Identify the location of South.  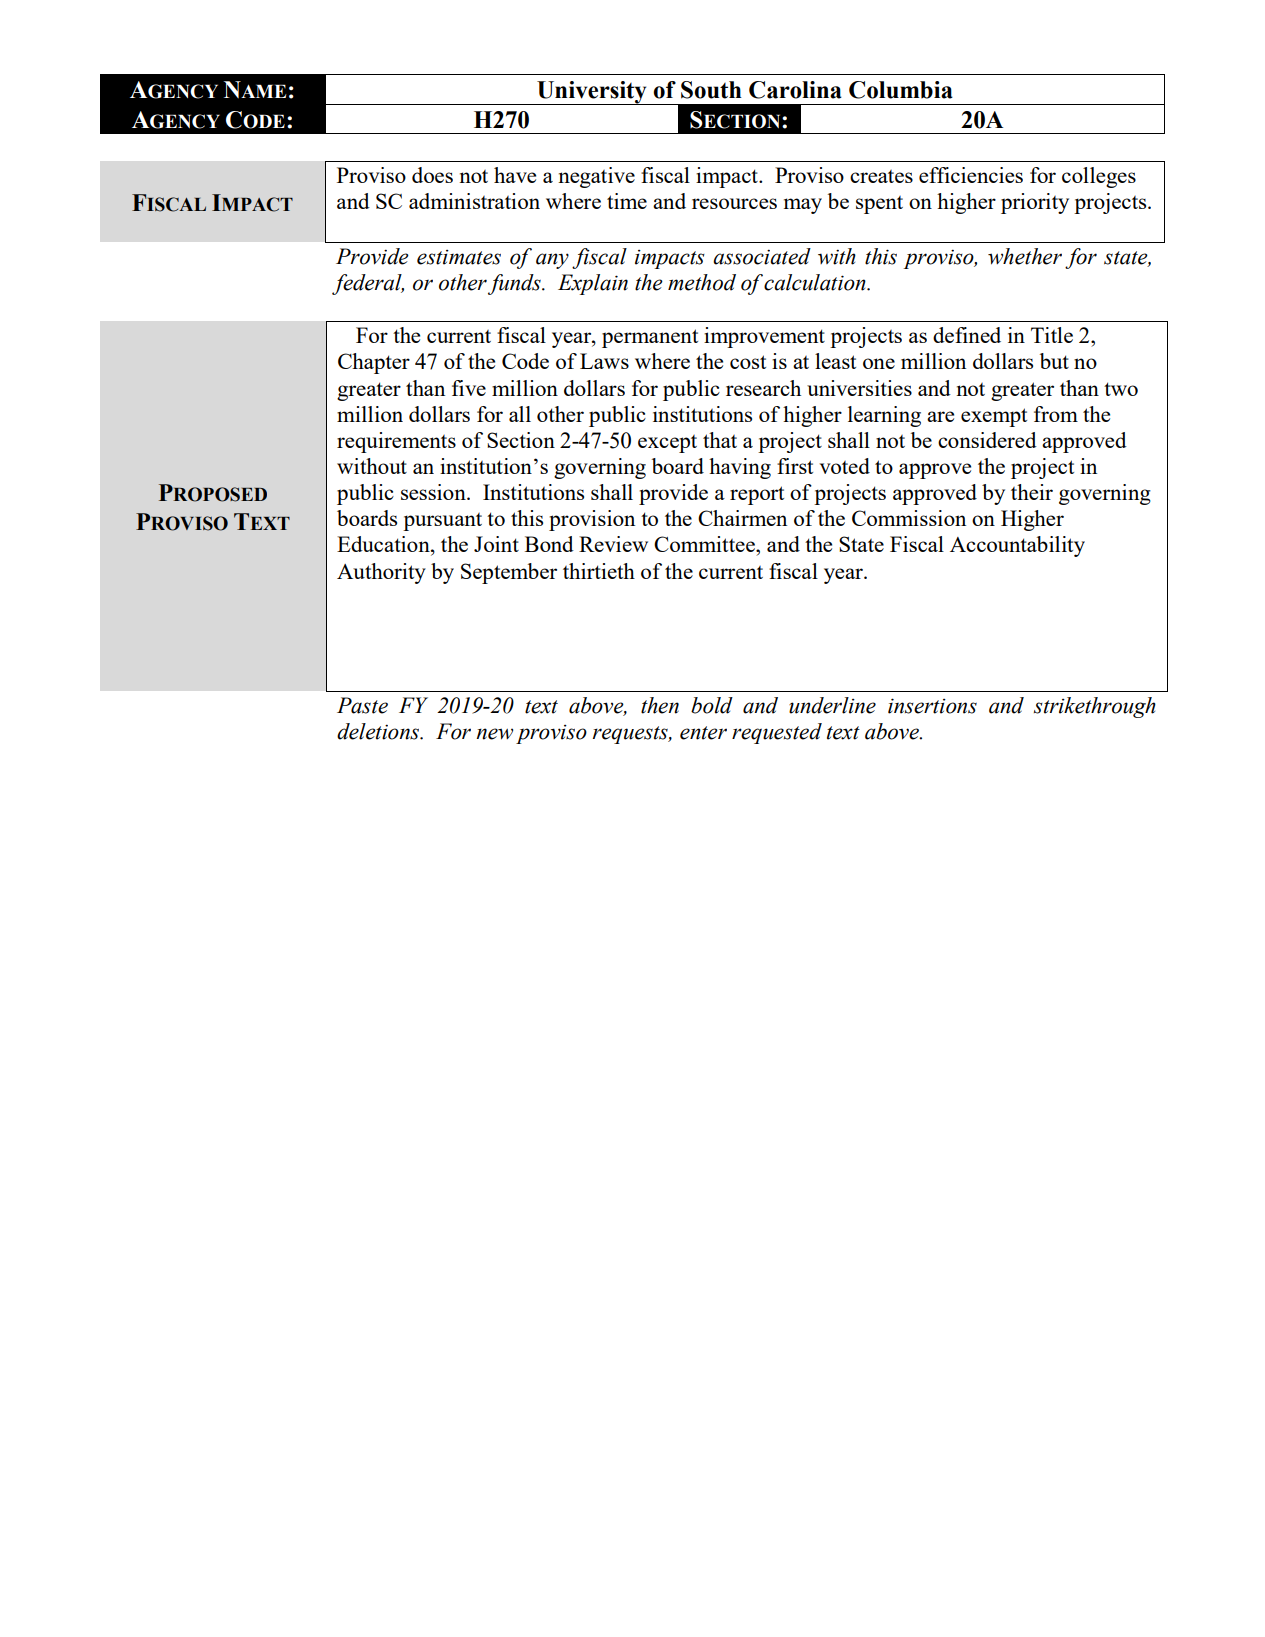
(711, 90).
